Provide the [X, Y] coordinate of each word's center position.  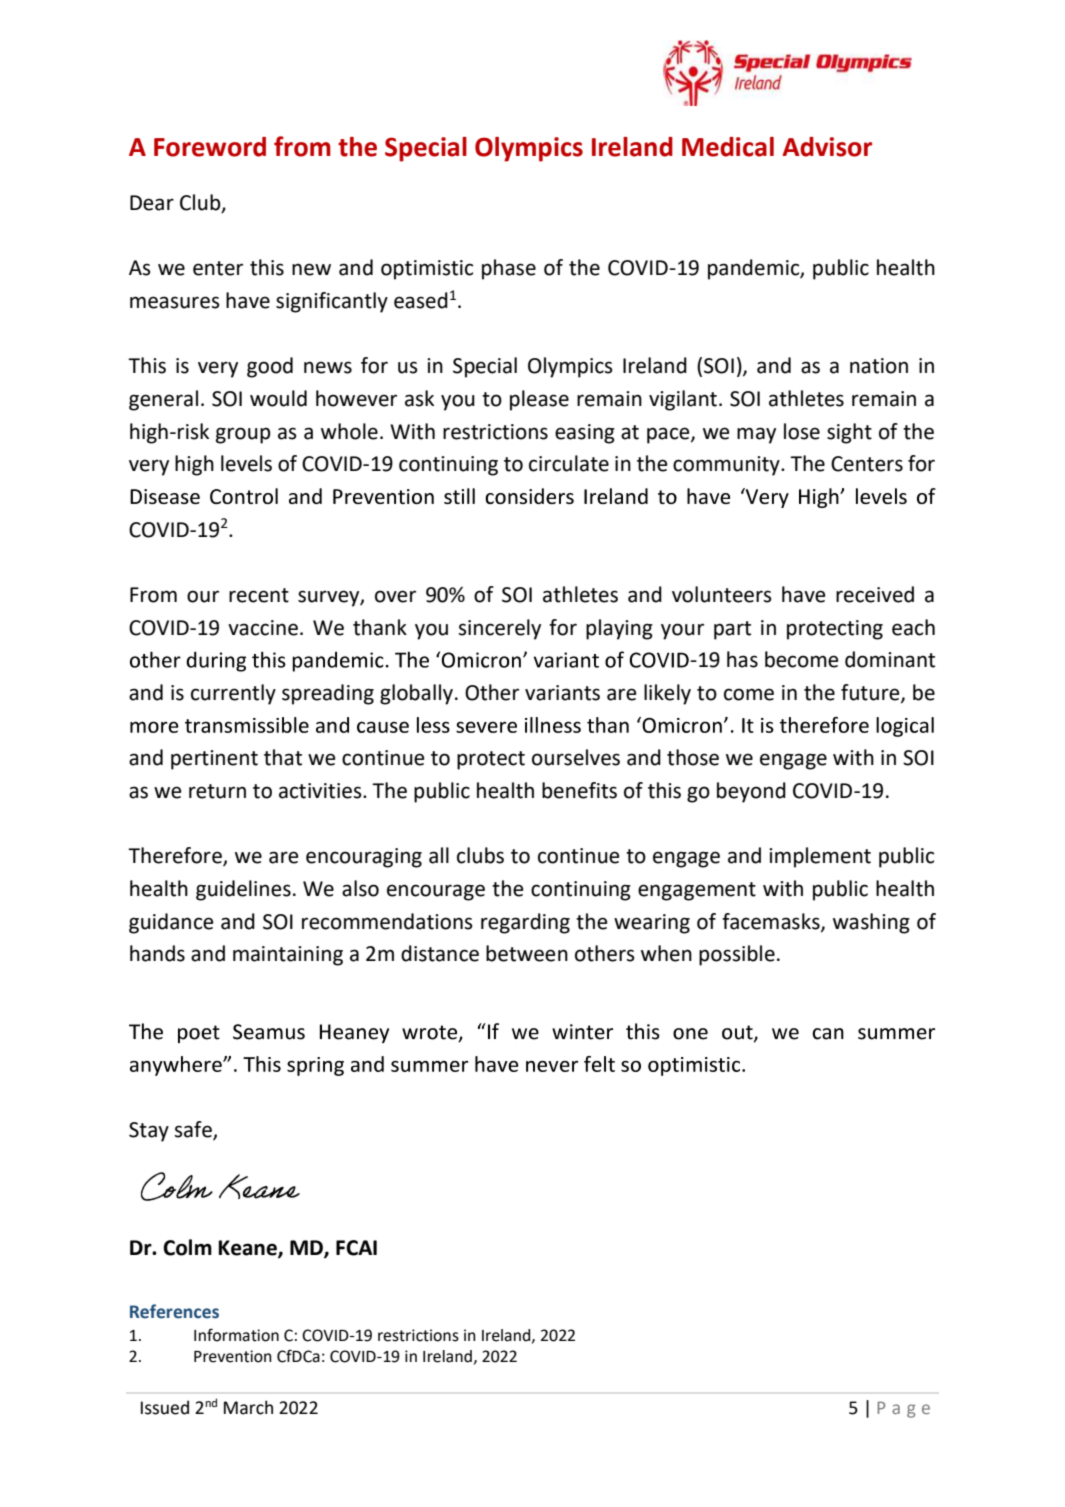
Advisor [827, 147]
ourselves [576, 757]
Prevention [233, 1356]
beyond [751, 792]
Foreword [210, 147]
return [217, 791]
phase [509, 269]
